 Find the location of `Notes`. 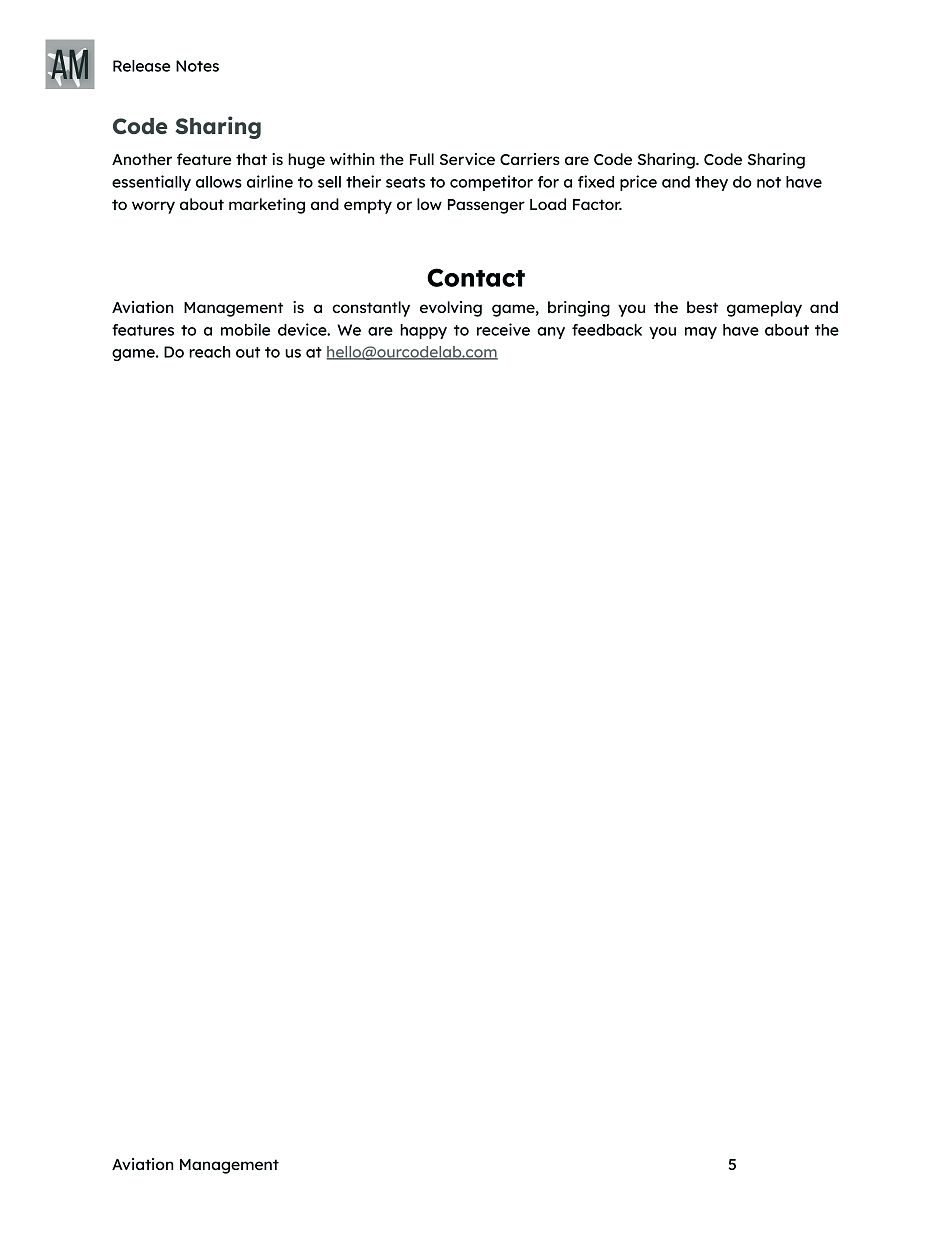

Notes is located at coordinates (197, 66).
